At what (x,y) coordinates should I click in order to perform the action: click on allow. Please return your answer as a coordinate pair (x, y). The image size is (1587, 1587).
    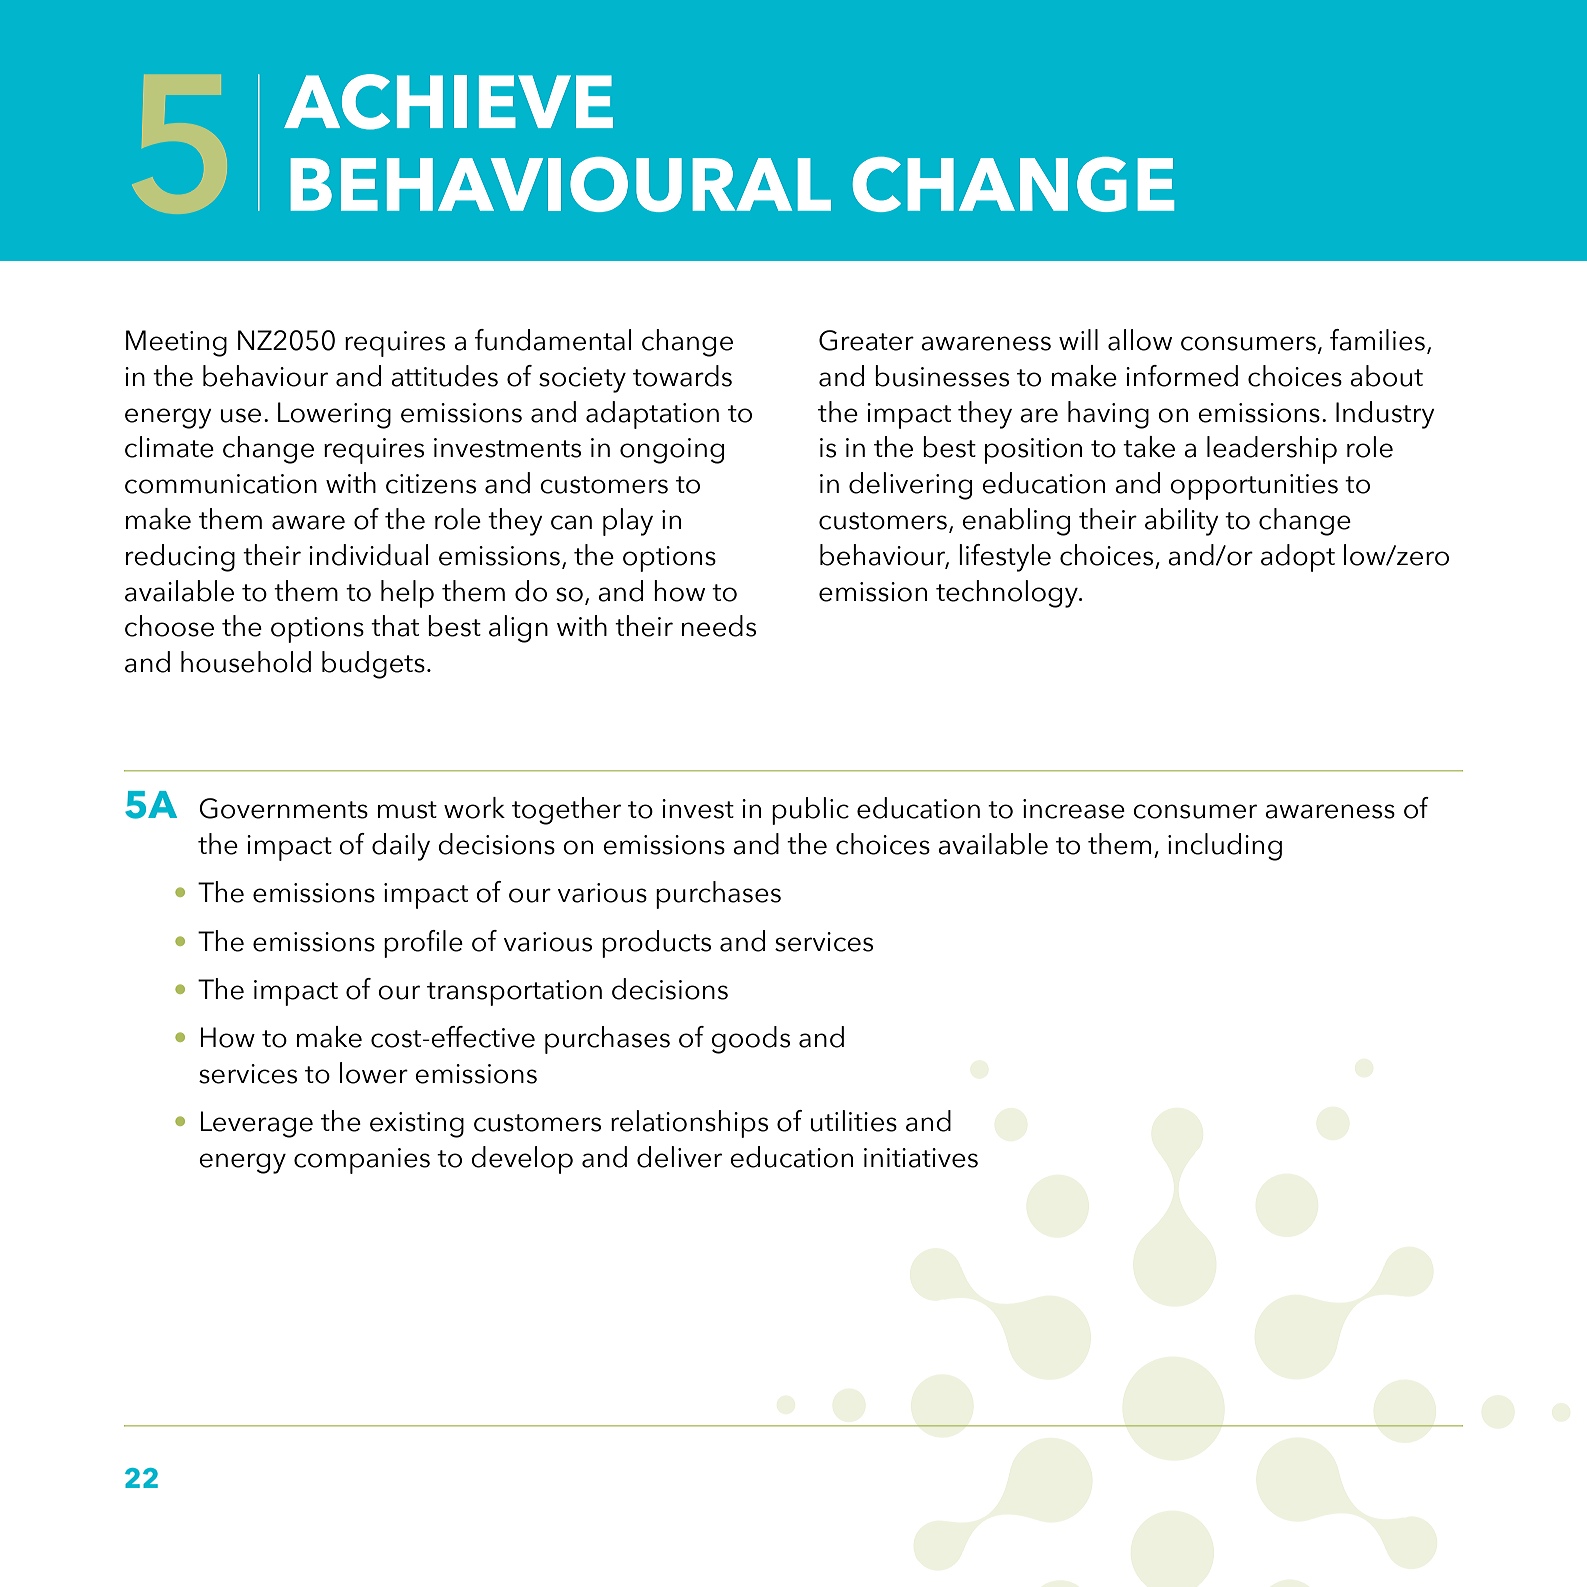
    Looking at the image, I should click on (1140, 340).
